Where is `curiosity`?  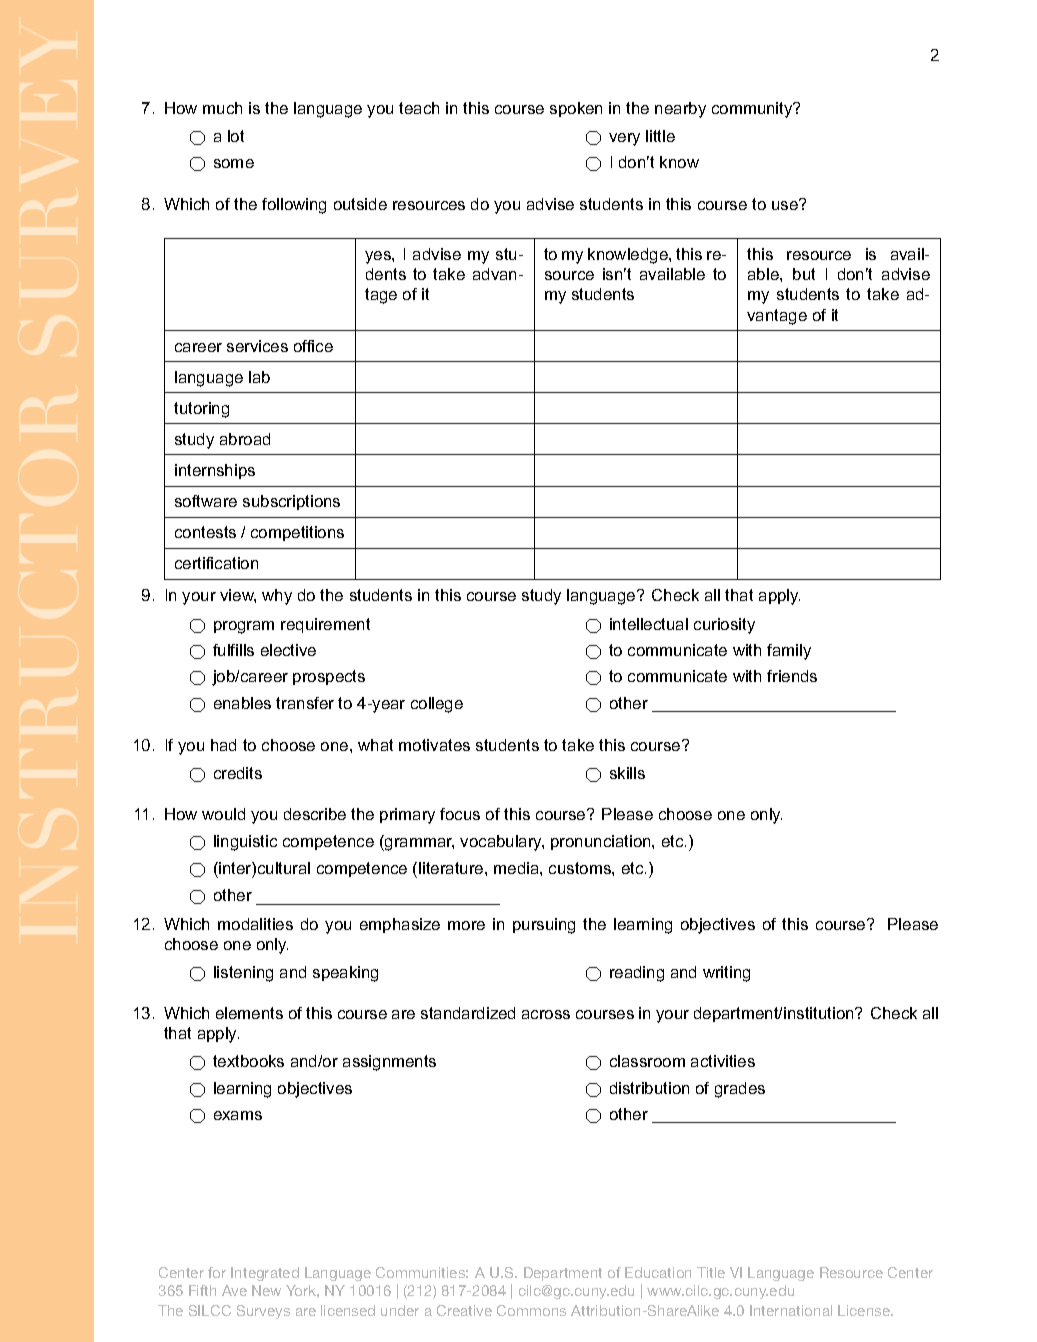 curiosity is located at coordinates (724, 626).
